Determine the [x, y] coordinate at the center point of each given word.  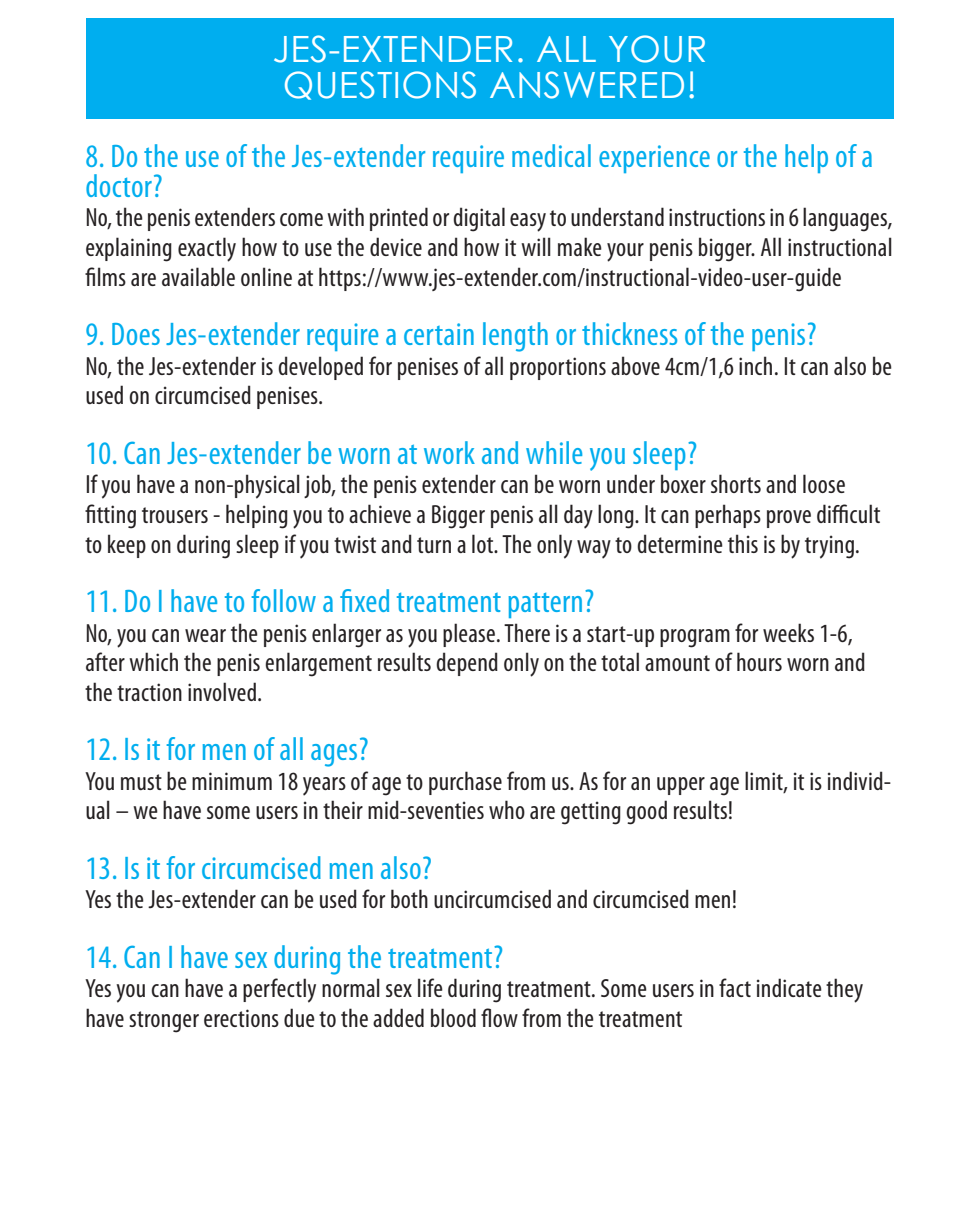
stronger [164, 1022]
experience [654, 159]
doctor [119, 185]
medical [551, 155]
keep [127, 546]
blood [453, 1017]
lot [484, 543]
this [743, 543]
